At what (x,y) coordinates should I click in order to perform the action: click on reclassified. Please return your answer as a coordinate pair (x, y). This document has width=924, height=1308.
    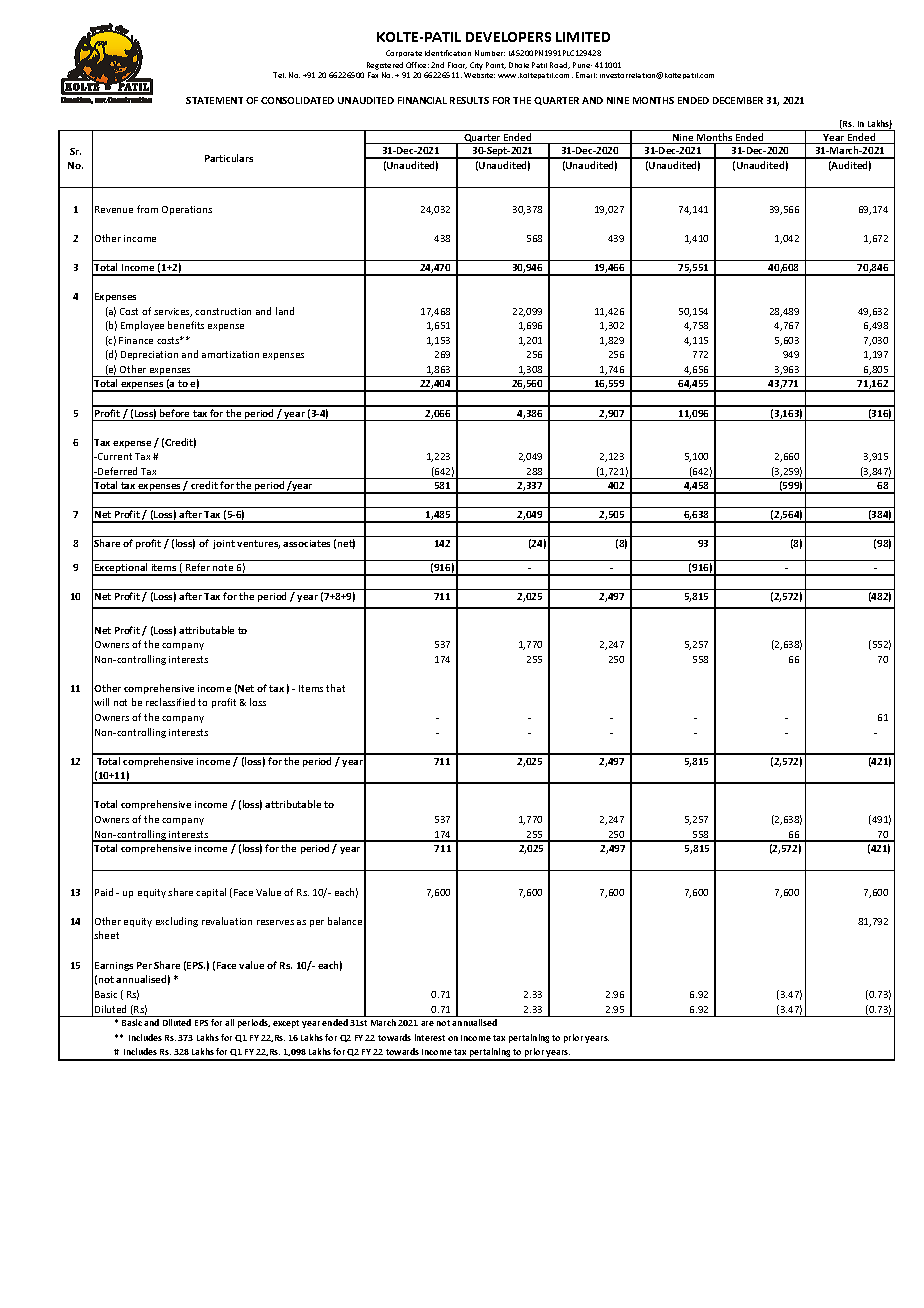
    Looking at the image, I should click on (170, 702).
